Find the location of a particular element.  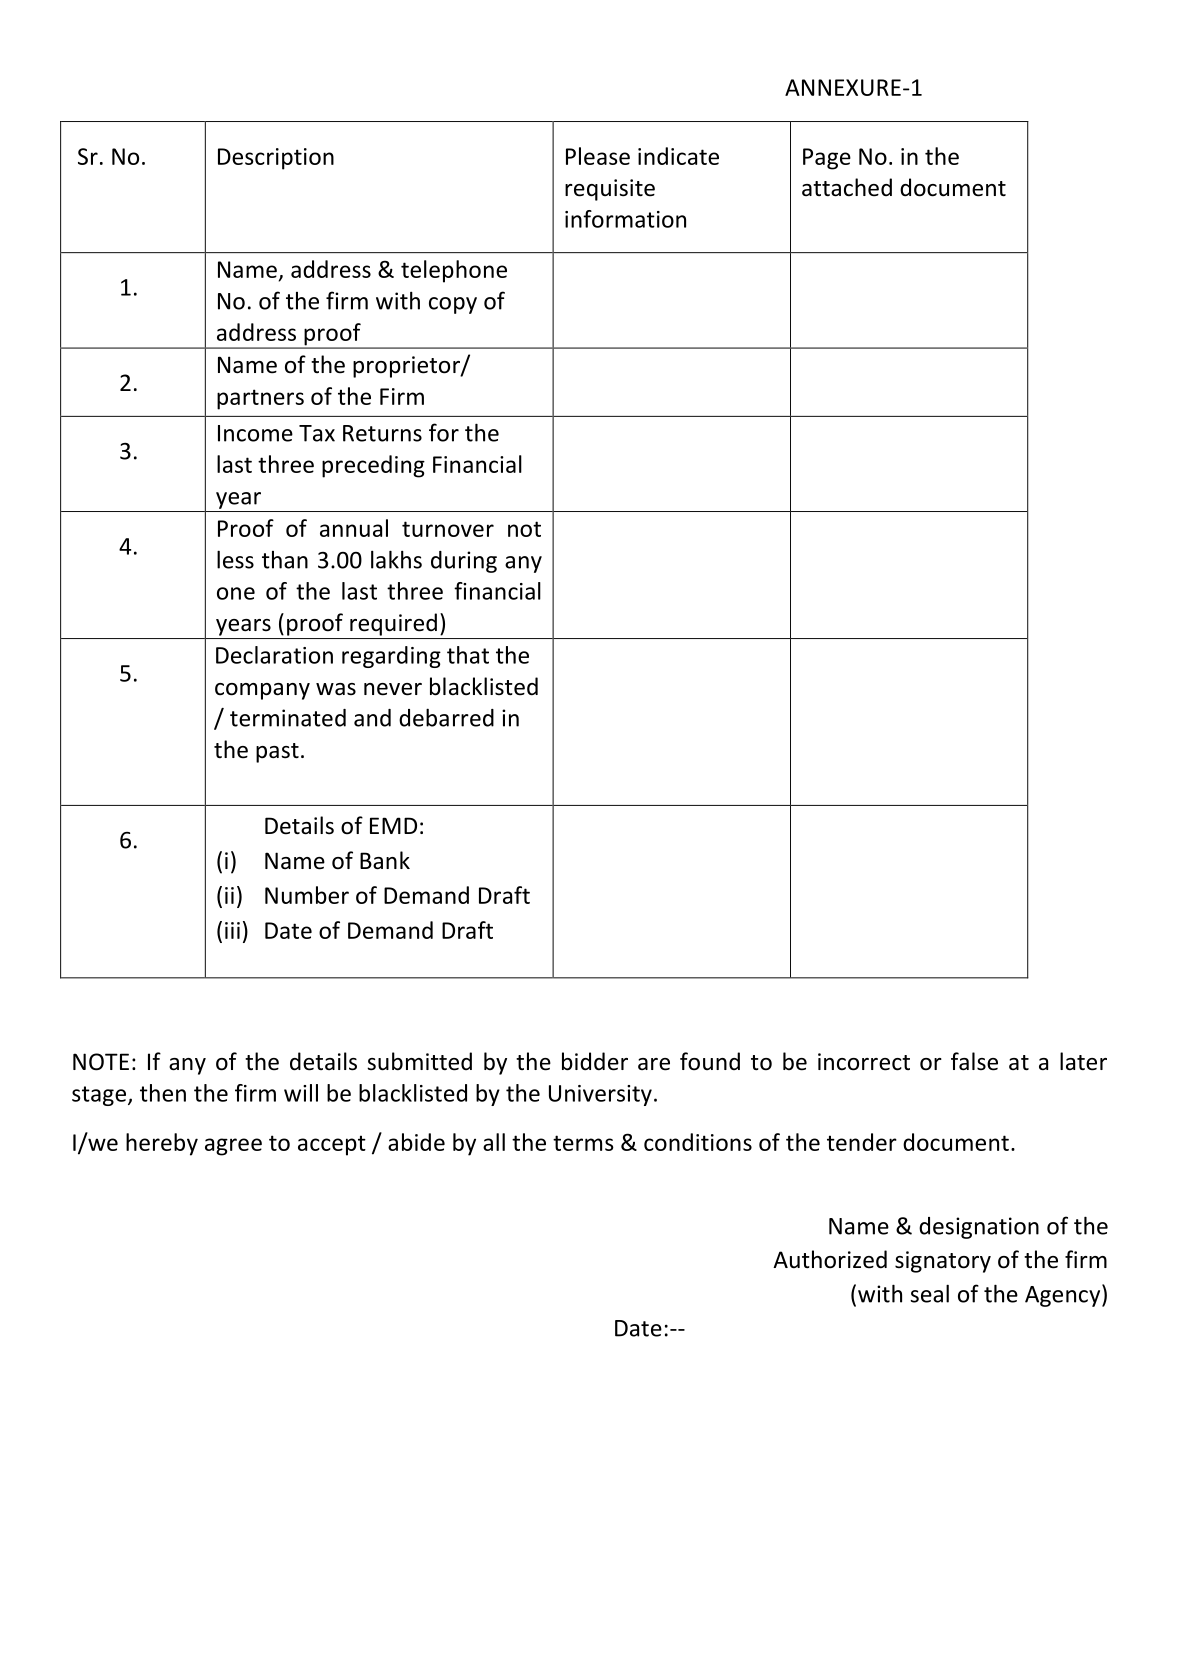

attached is located at coordinates (847, 187).
